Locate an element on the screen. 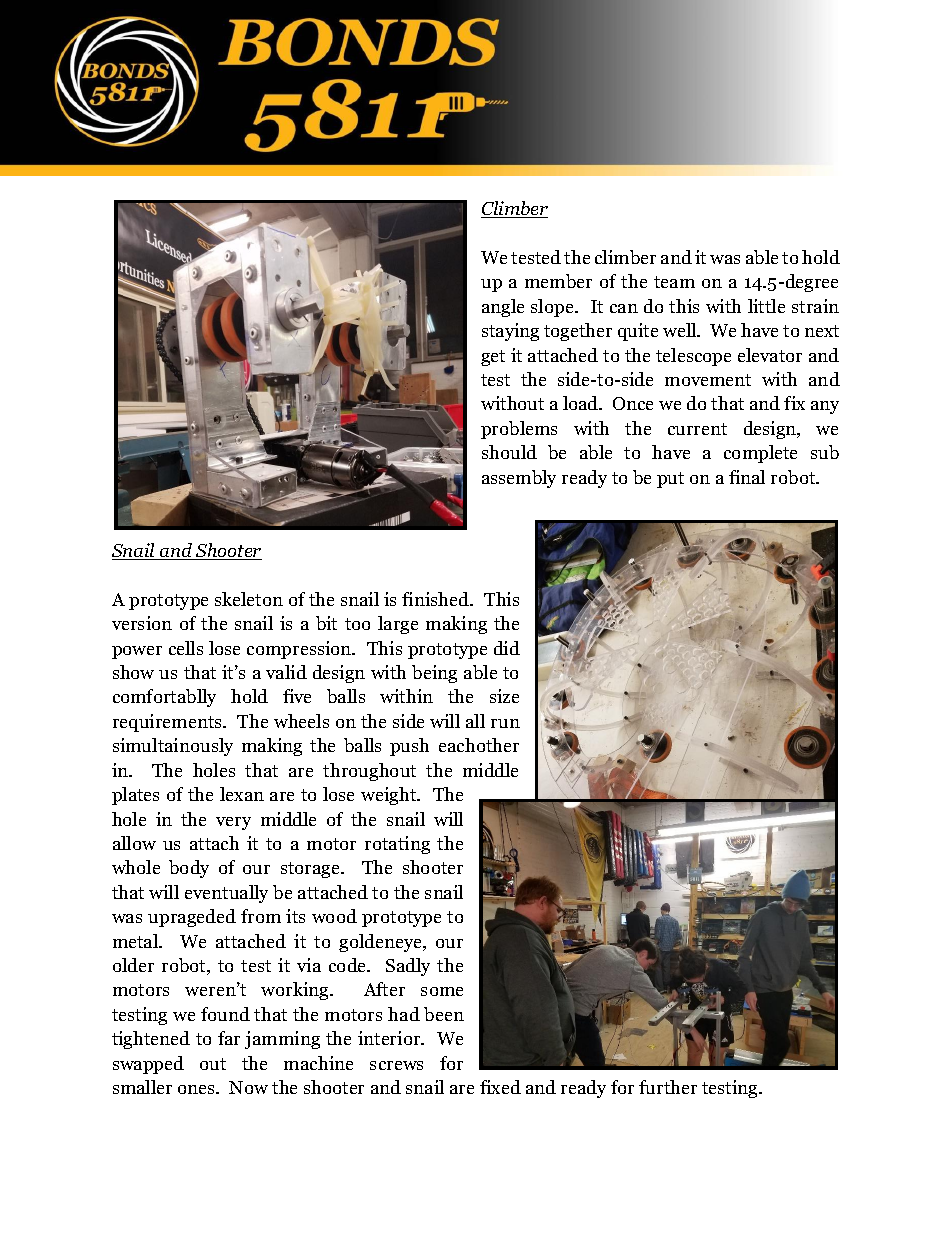 This screenshot has width=952, height=1233. run is located at coordinates (505, 723).
